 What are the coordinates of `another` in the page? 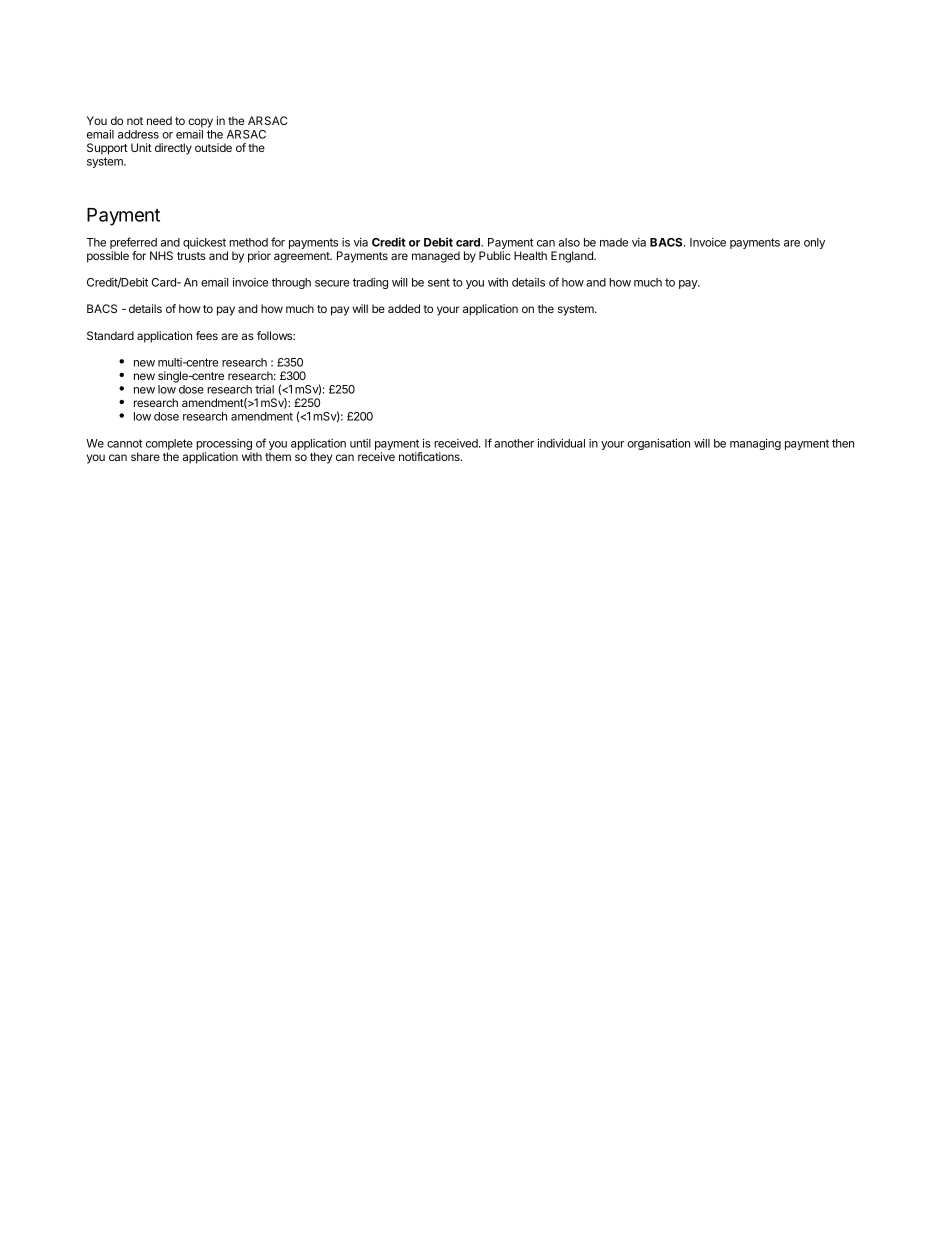 It's located at (514, 443).
